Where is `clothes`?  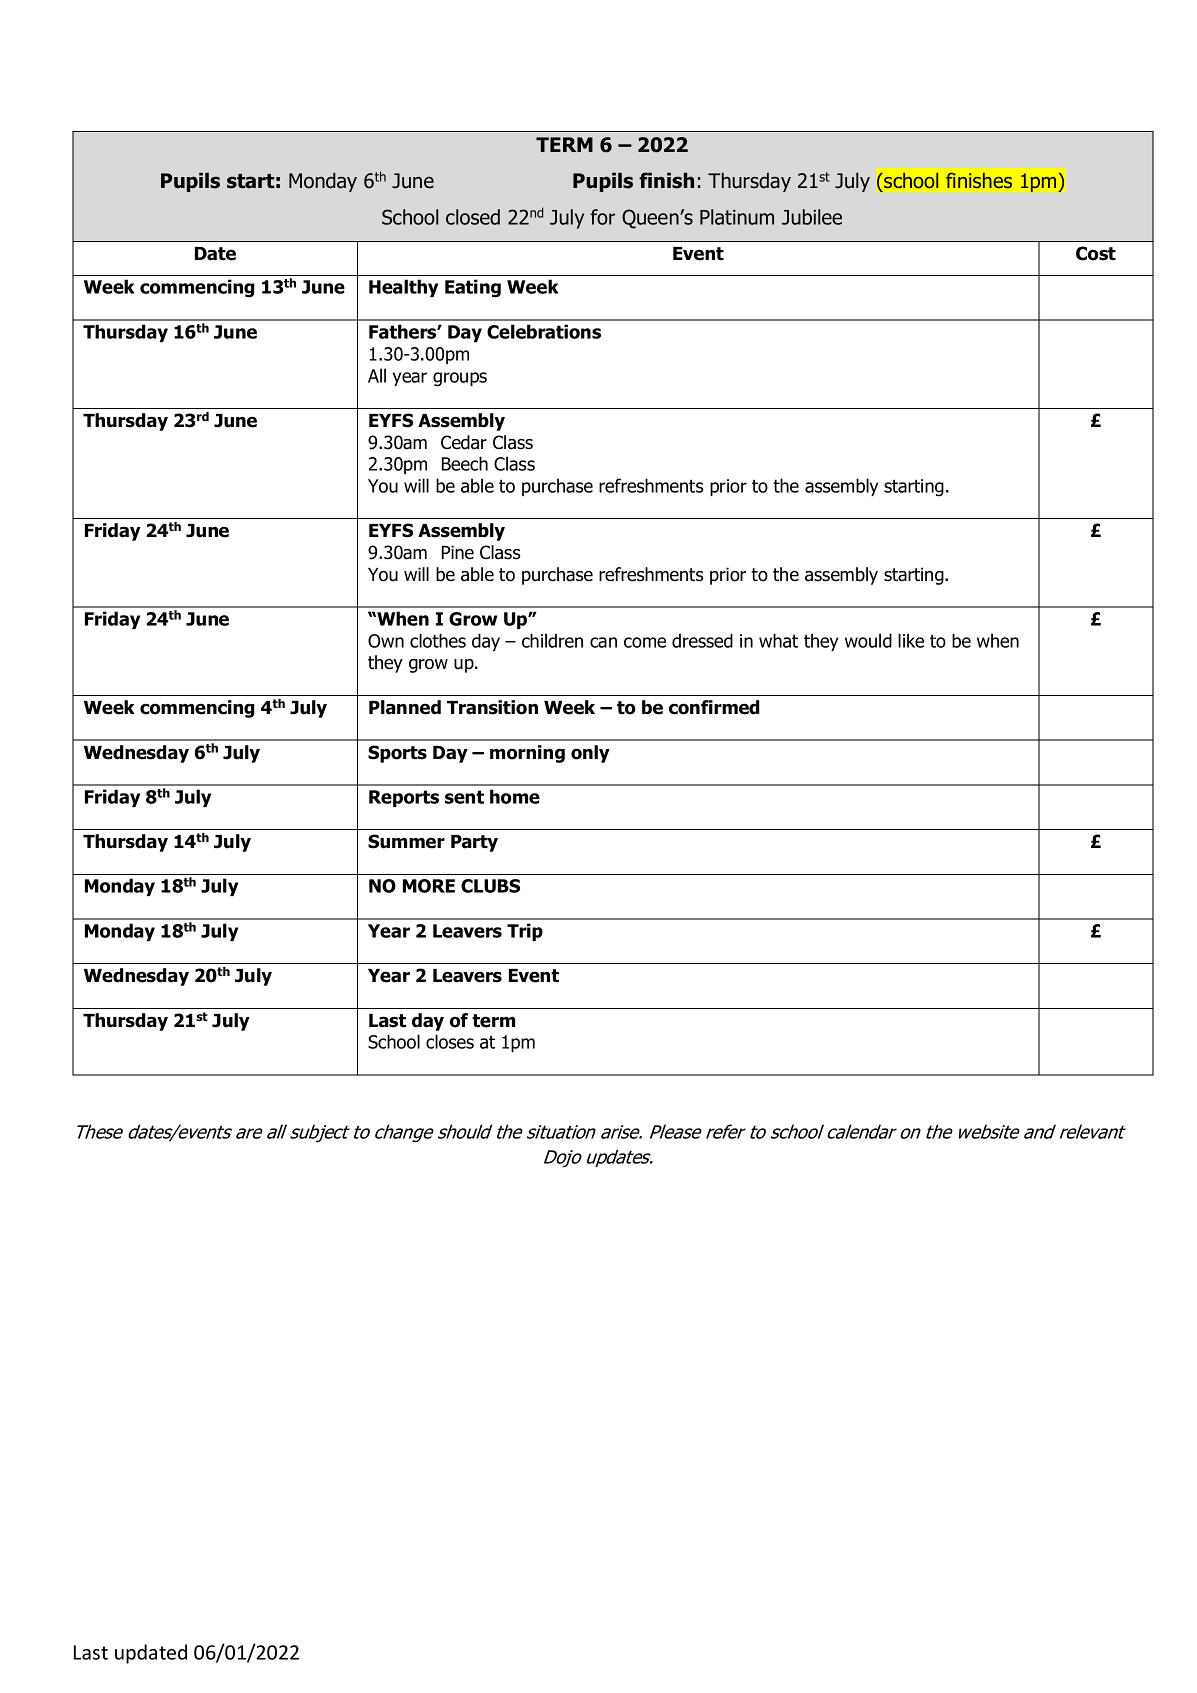 clothes is located at coordinates (438, 640).
